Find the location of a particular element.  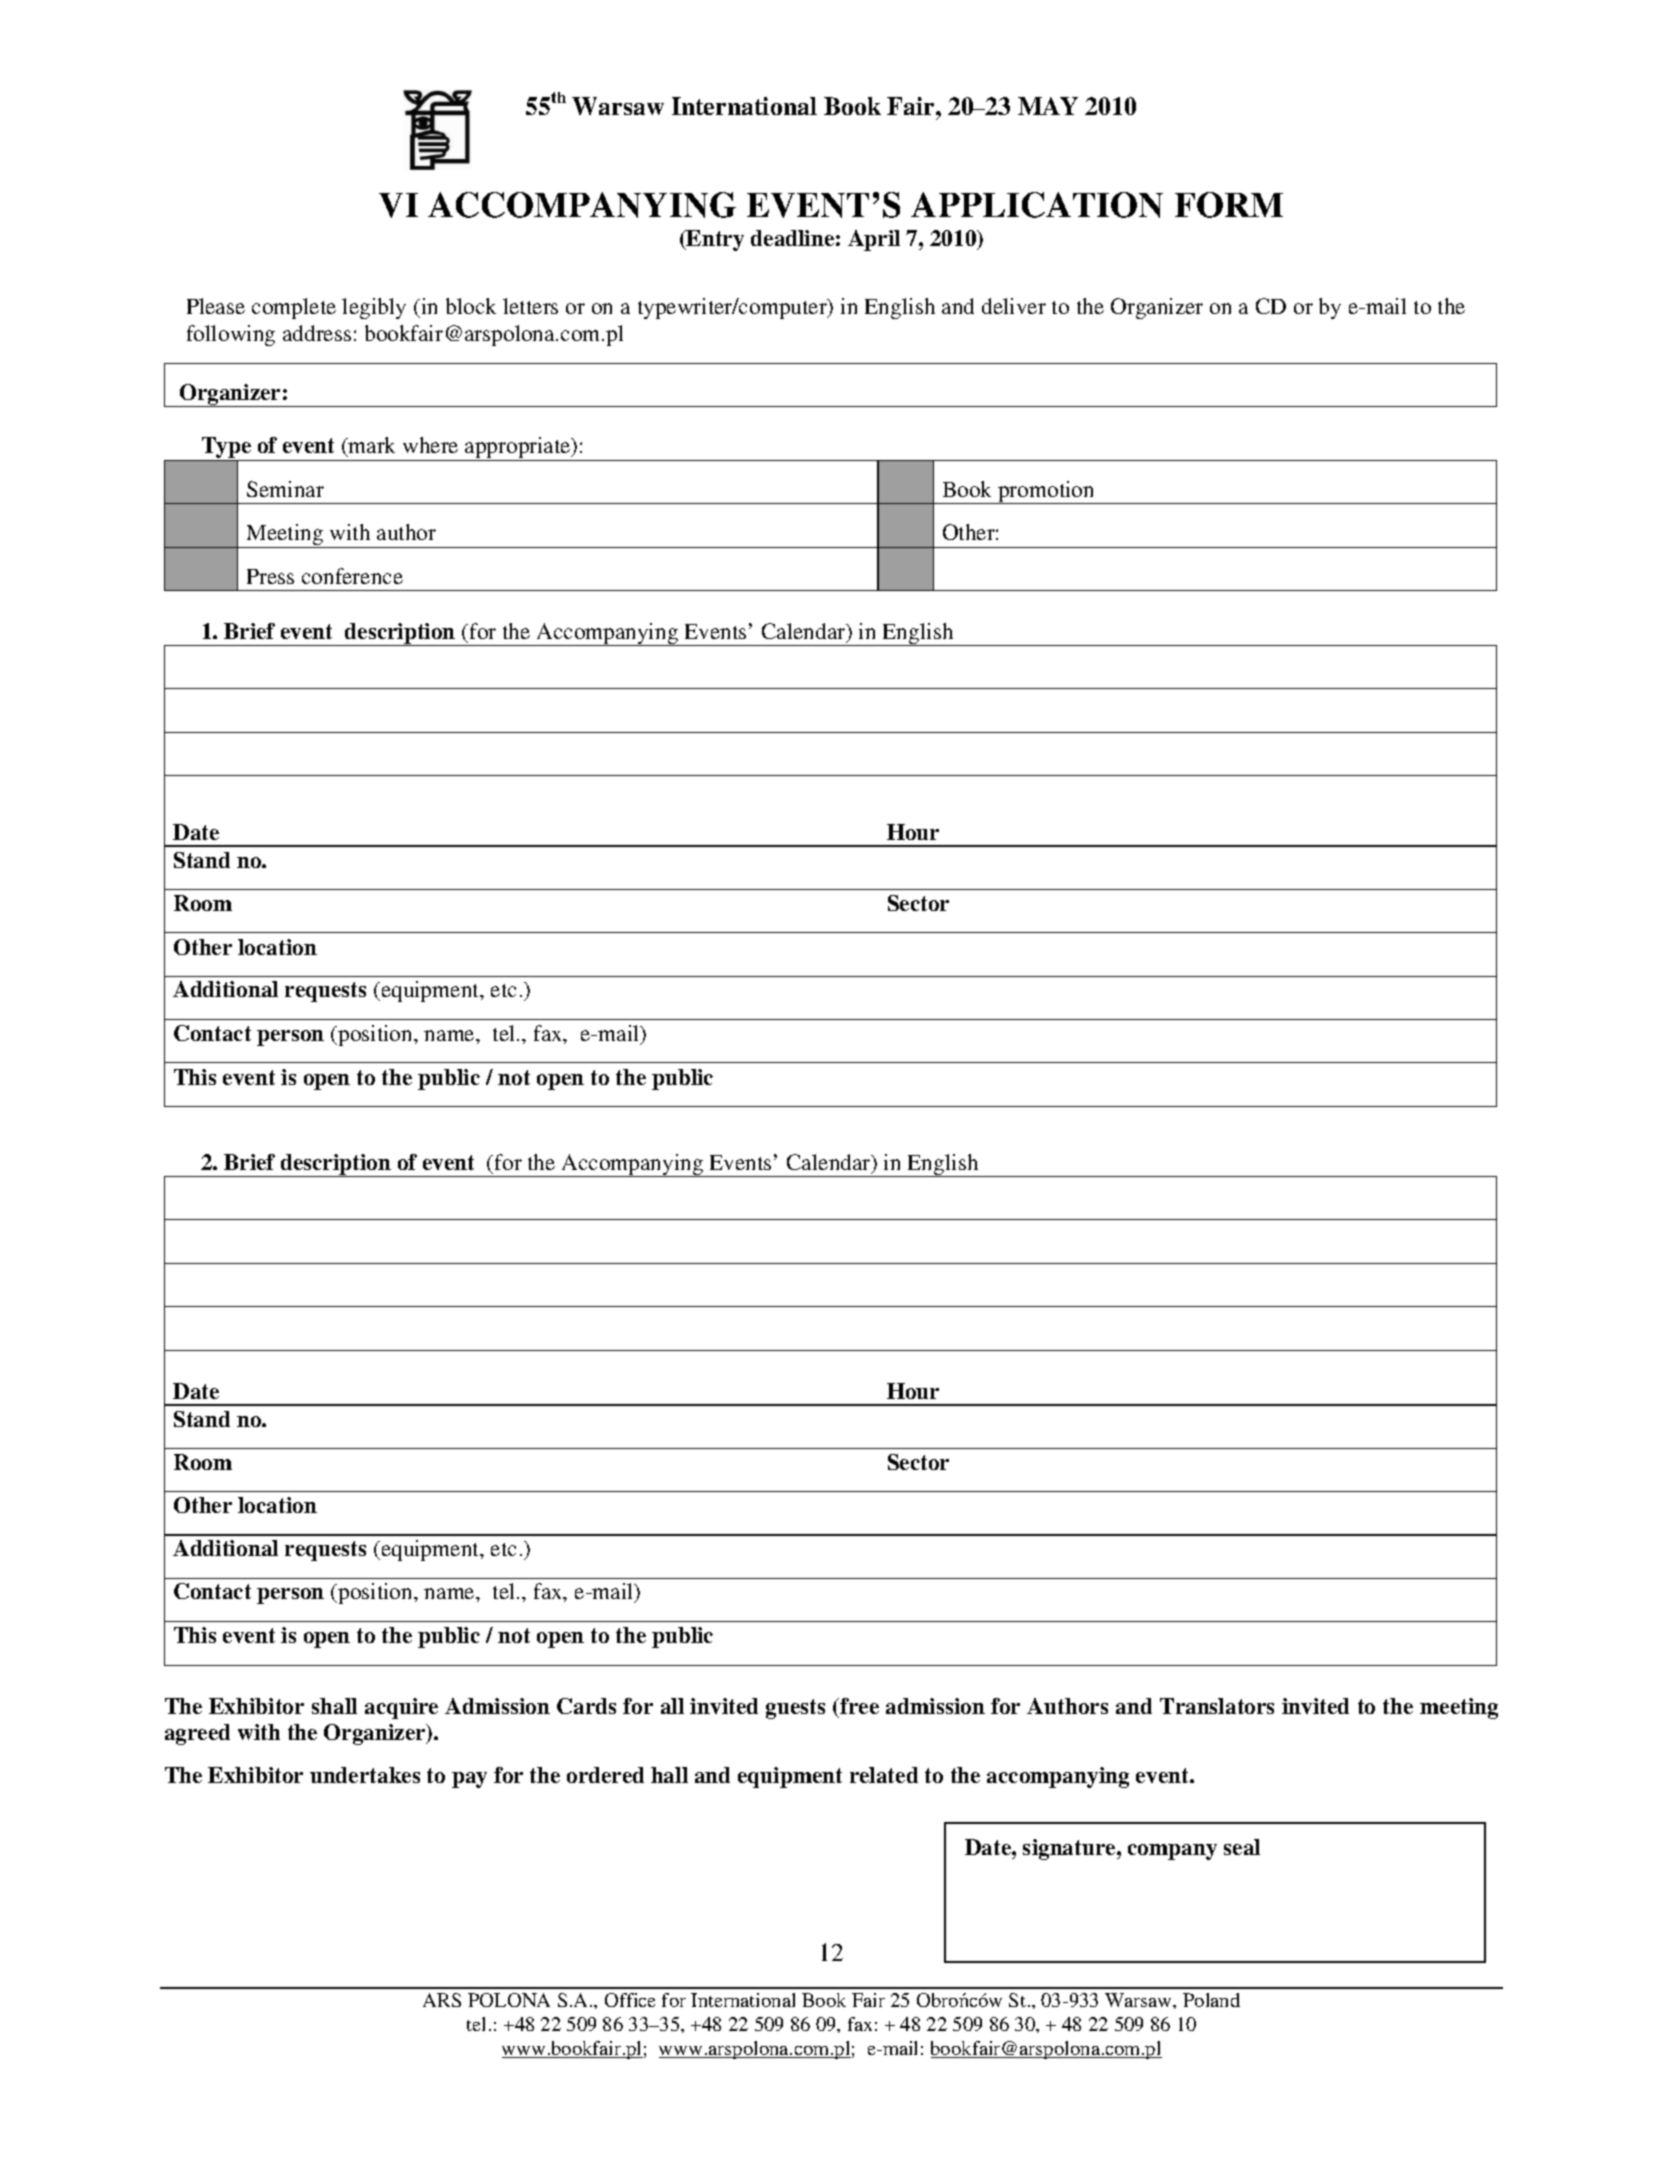

appropriate is located at coordinates (518, 449).
